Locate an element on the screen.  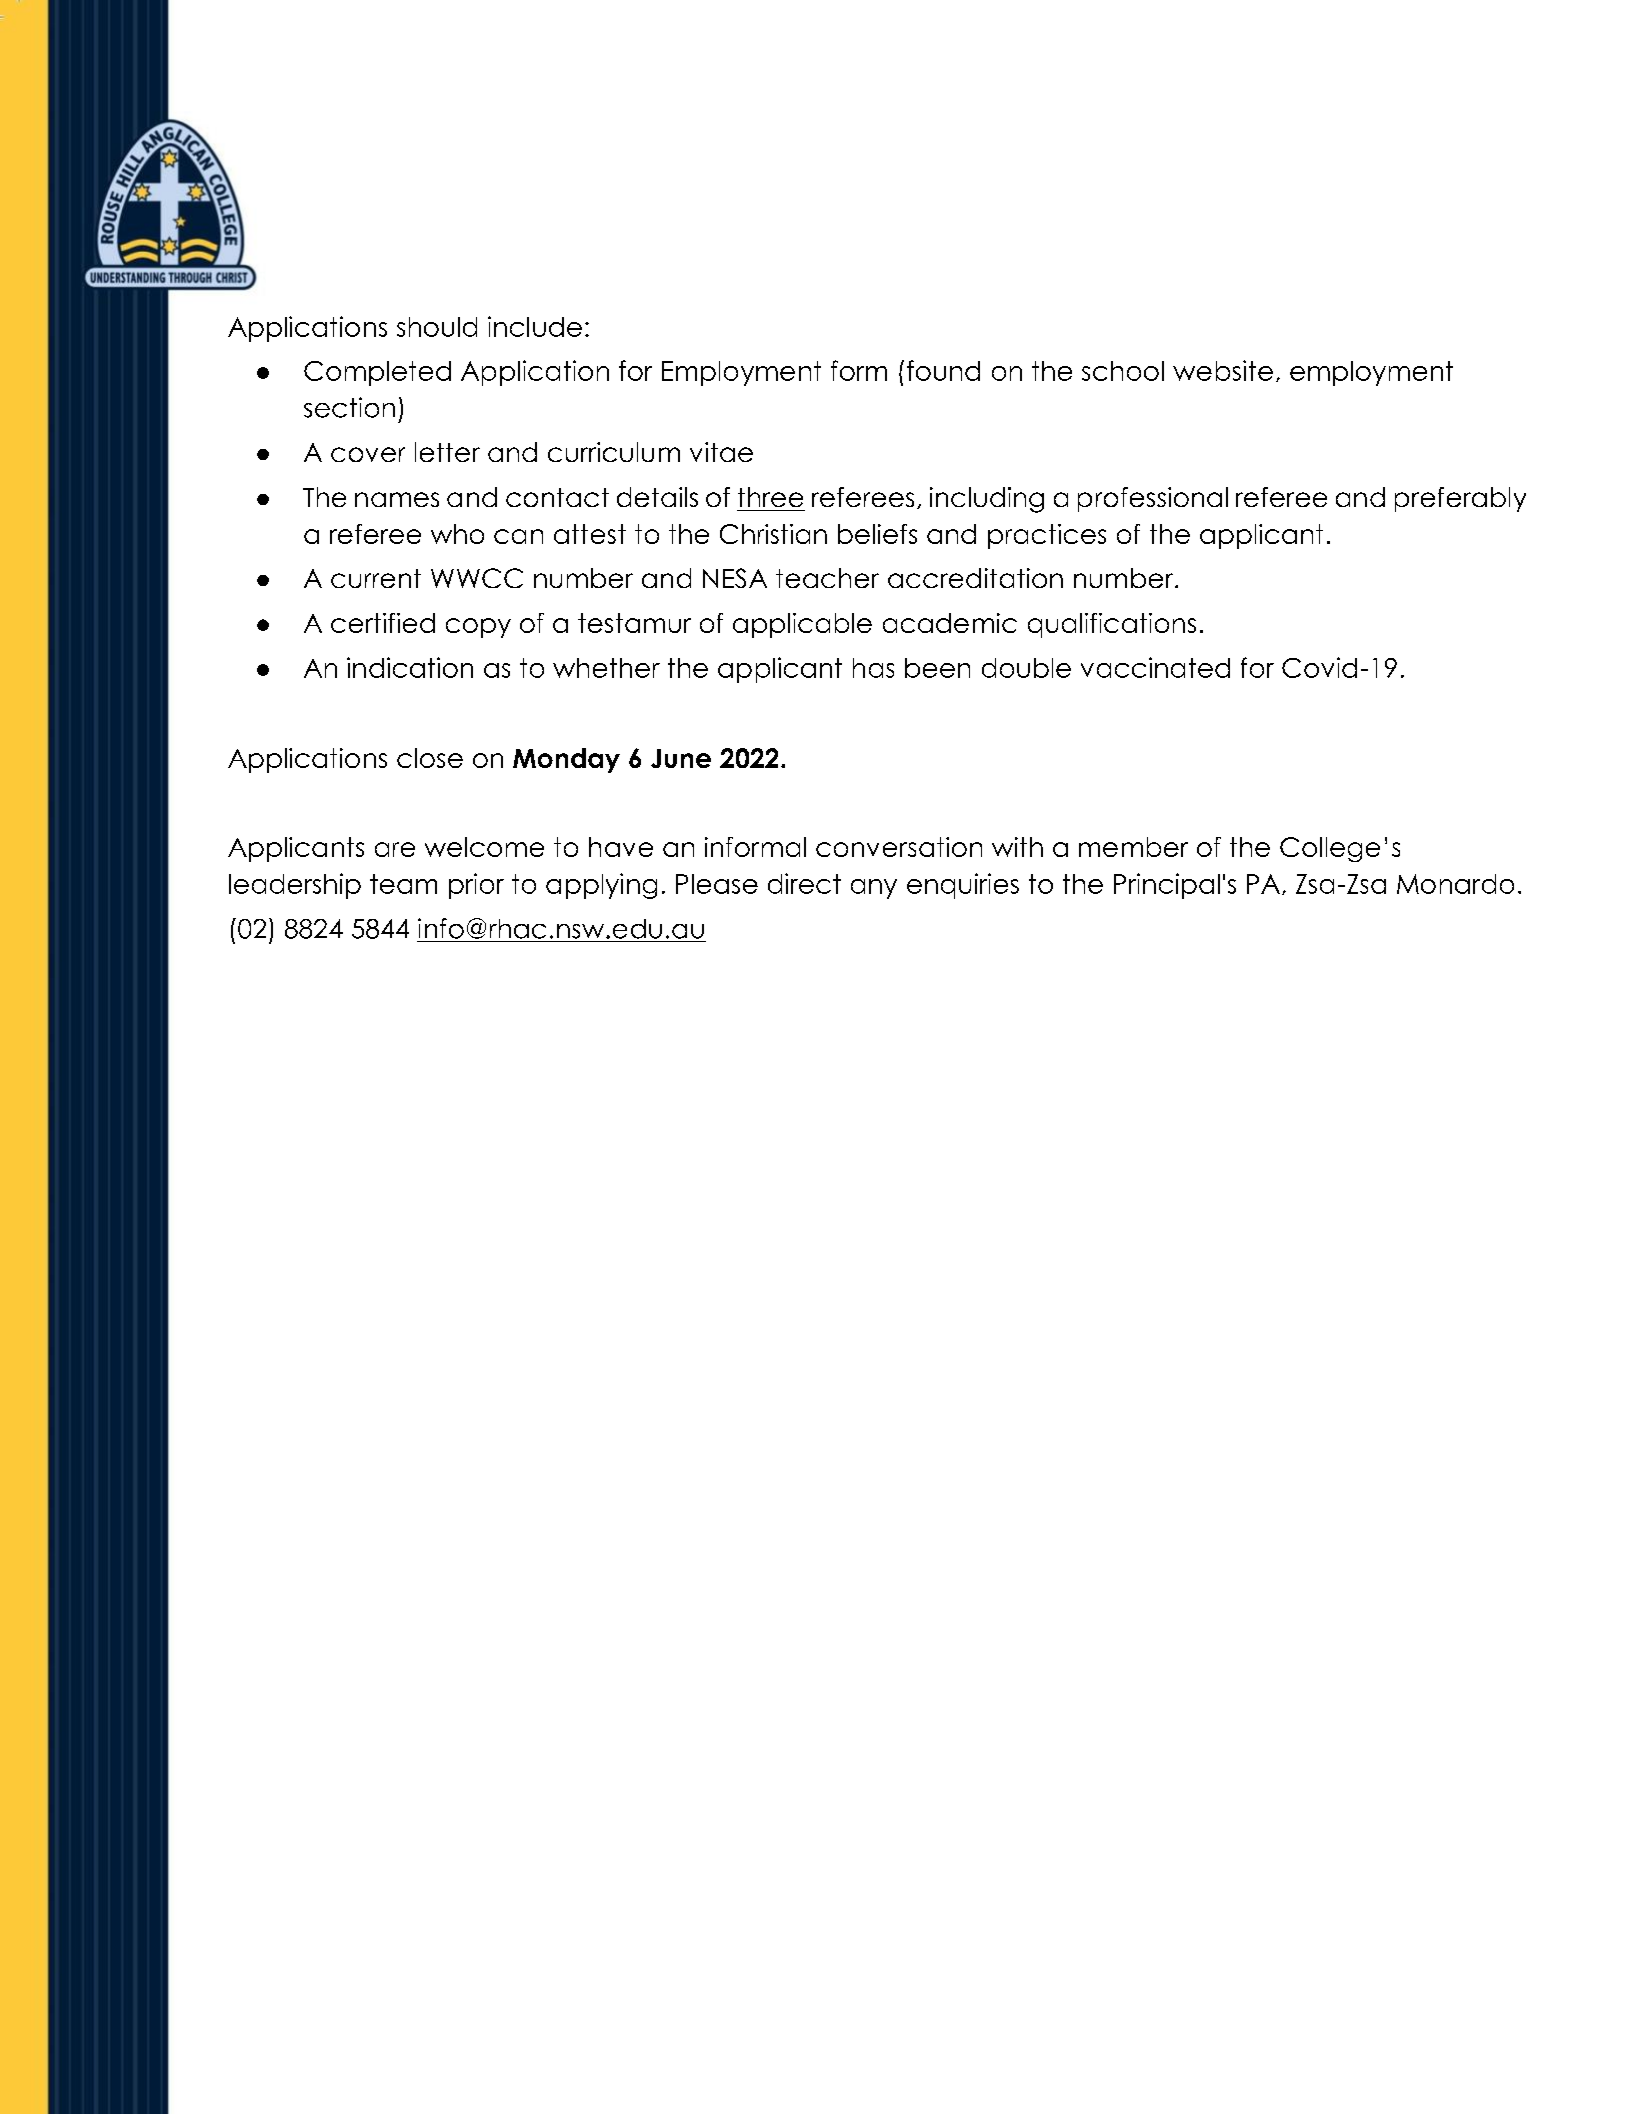
who is located at coordinates (457, 534).
